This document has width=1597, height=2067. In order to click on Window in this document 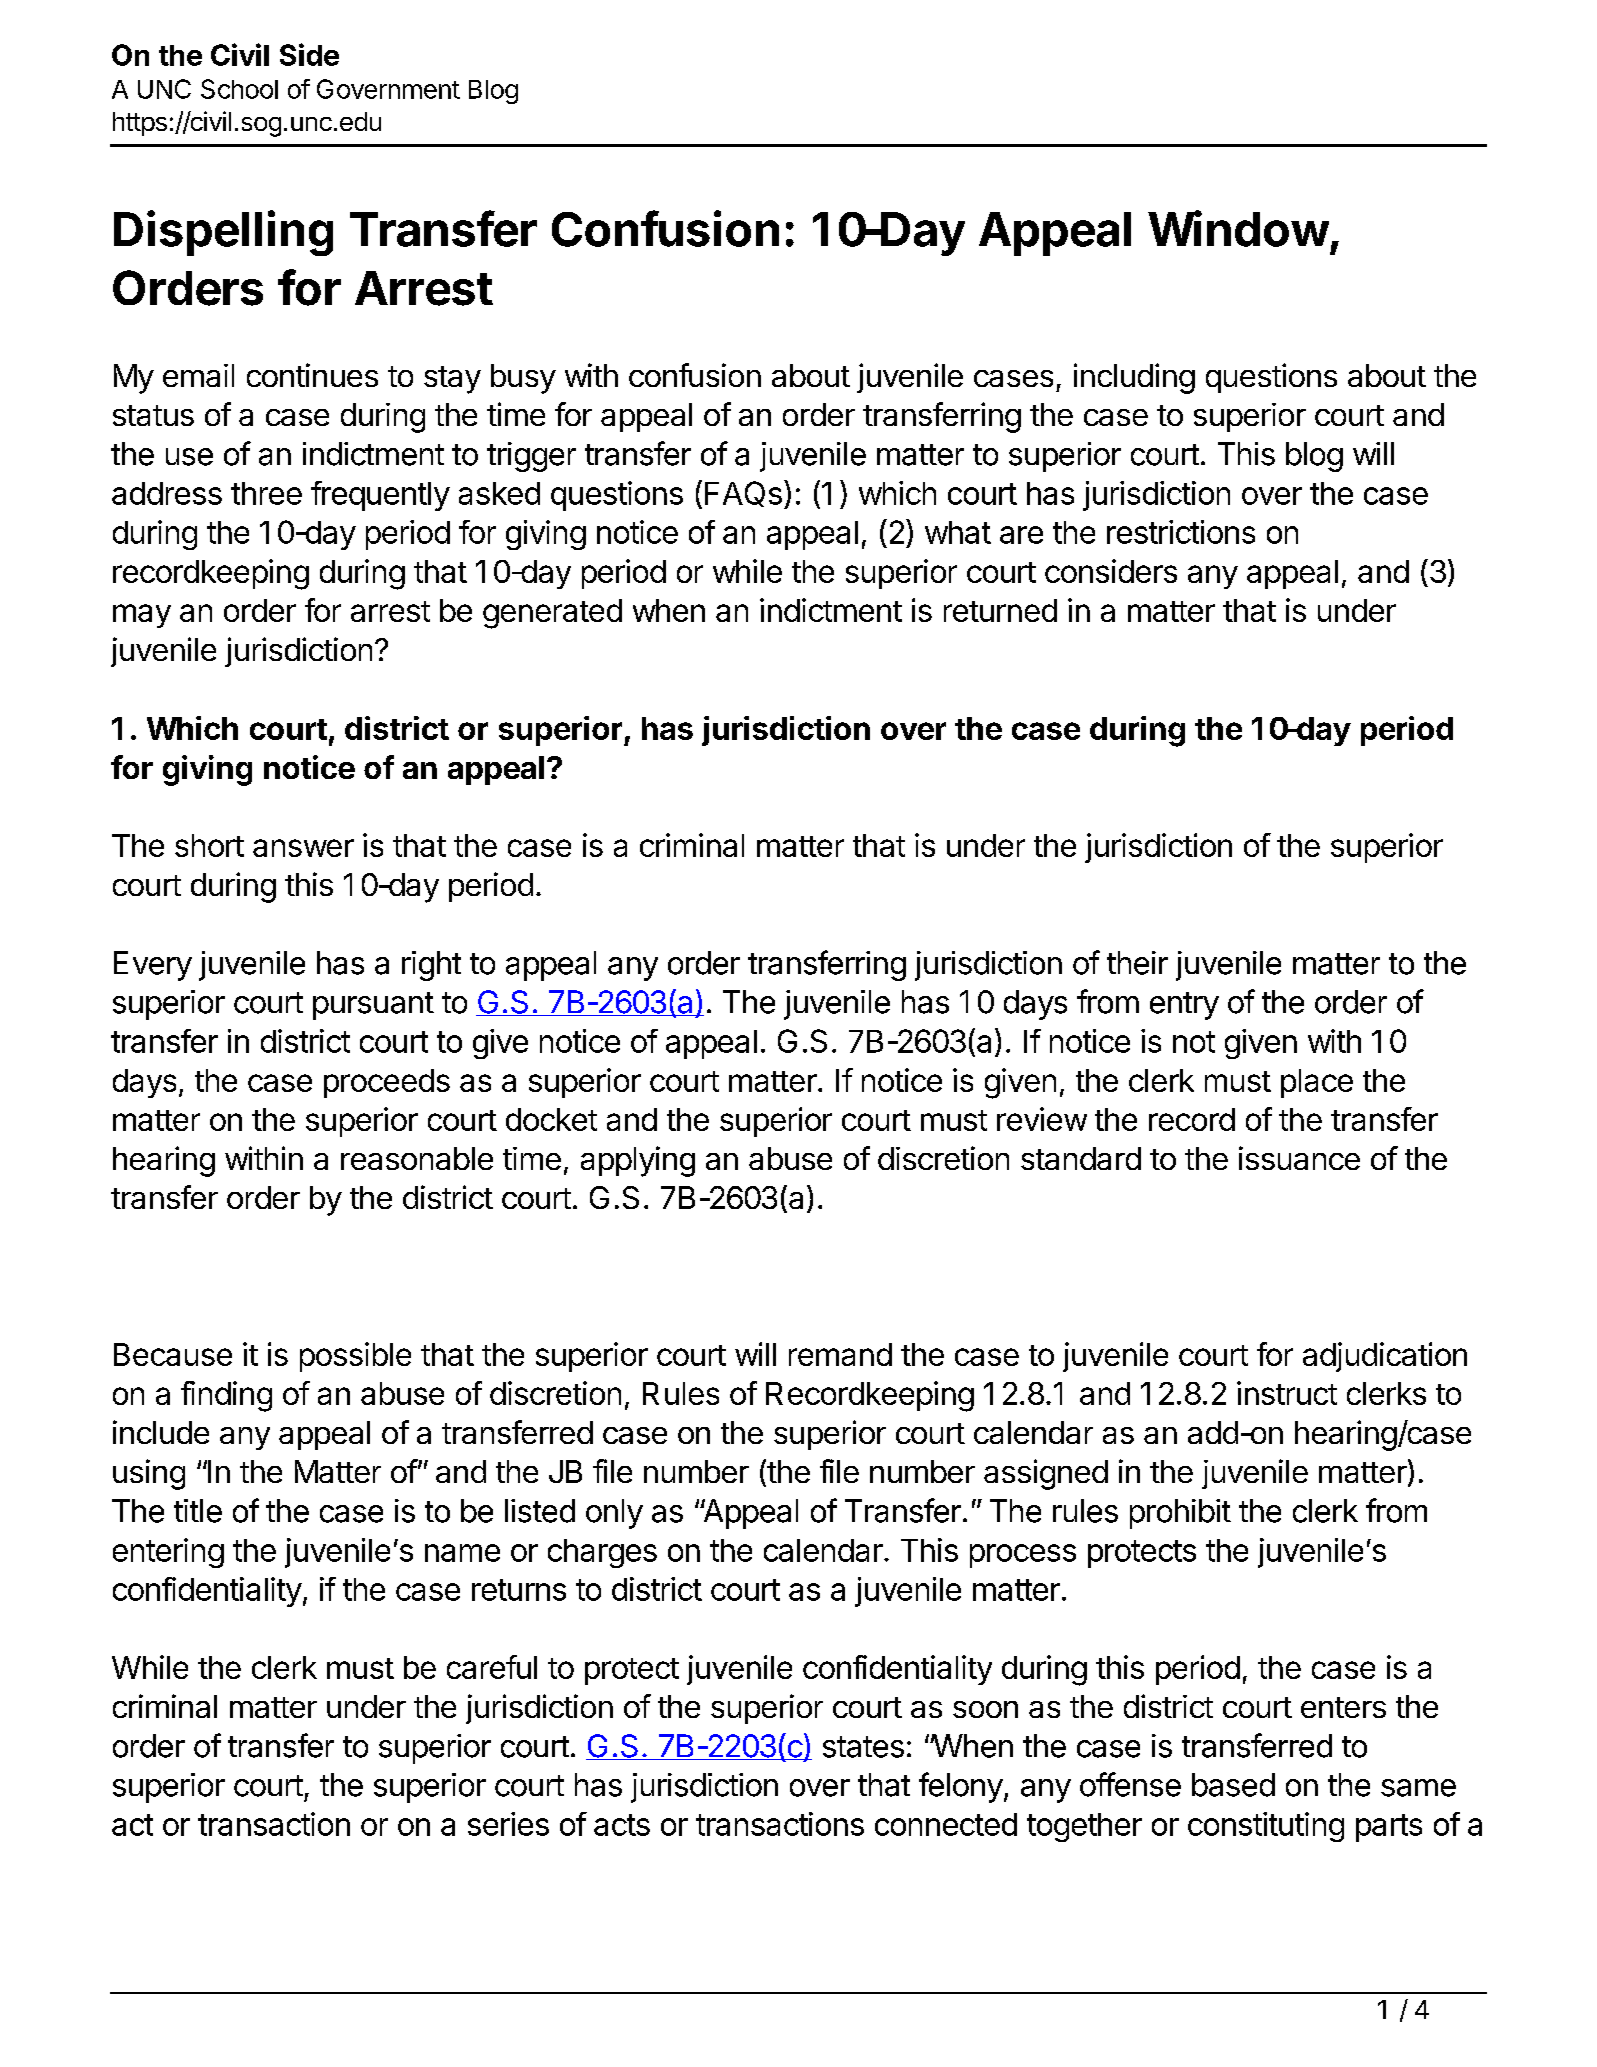, I will do `click(1238, 228)`.
